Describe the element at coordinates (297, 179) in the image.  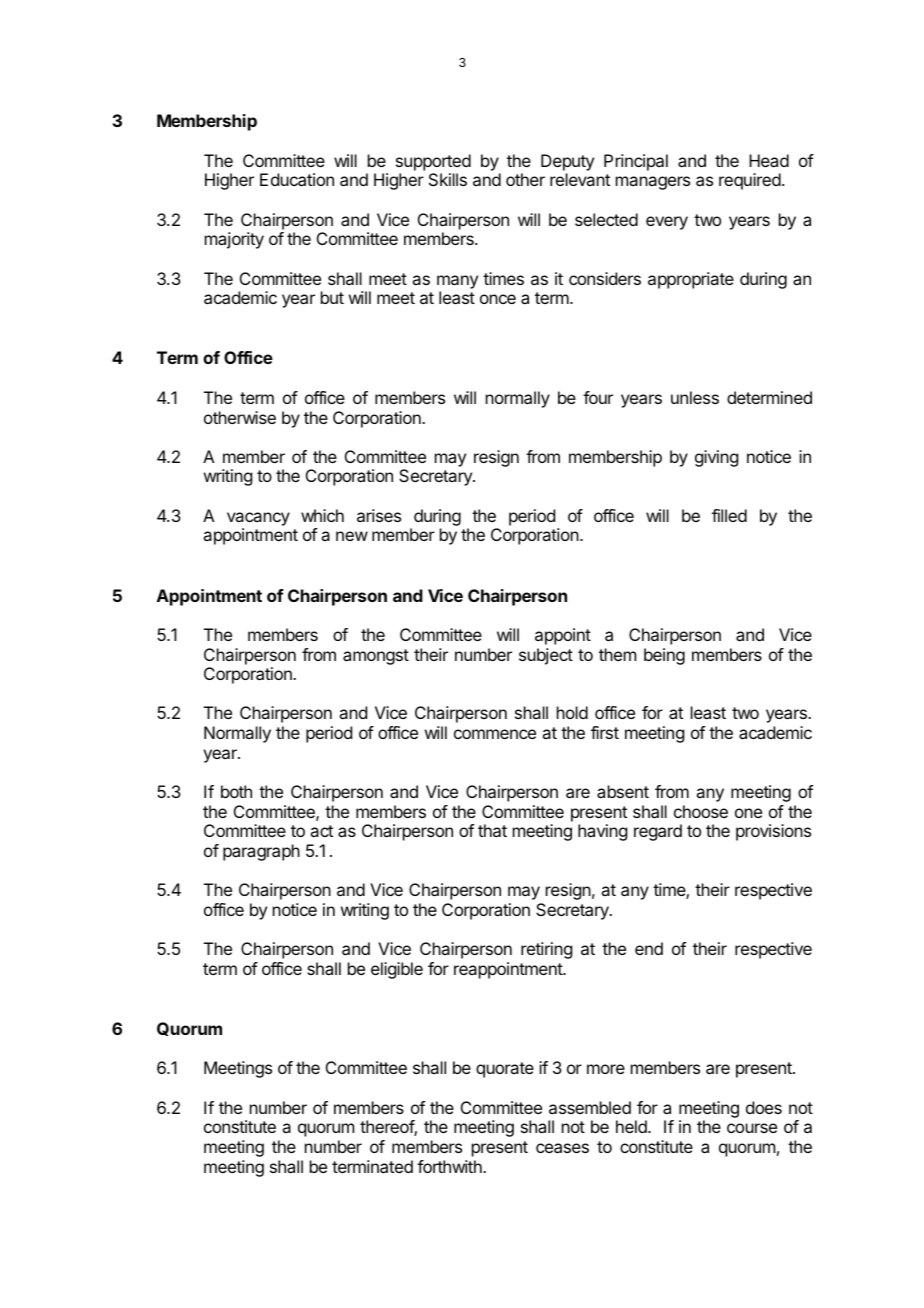
I see `Education` at that location.
